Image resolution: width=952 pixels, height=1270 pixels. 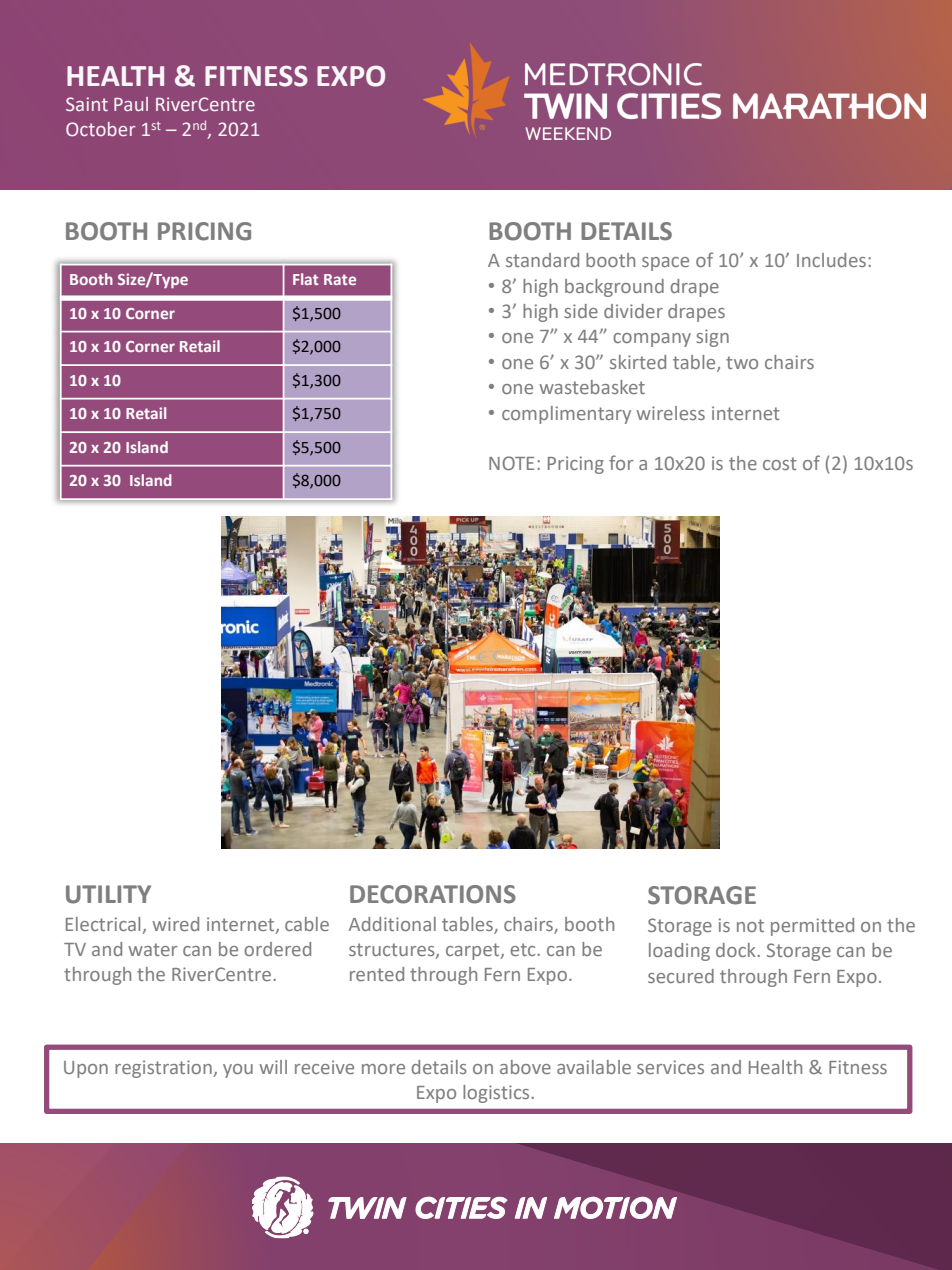 What do you see at coordinates (621, 462) in the page?
I see `for` at bounding box center [621, 462].
